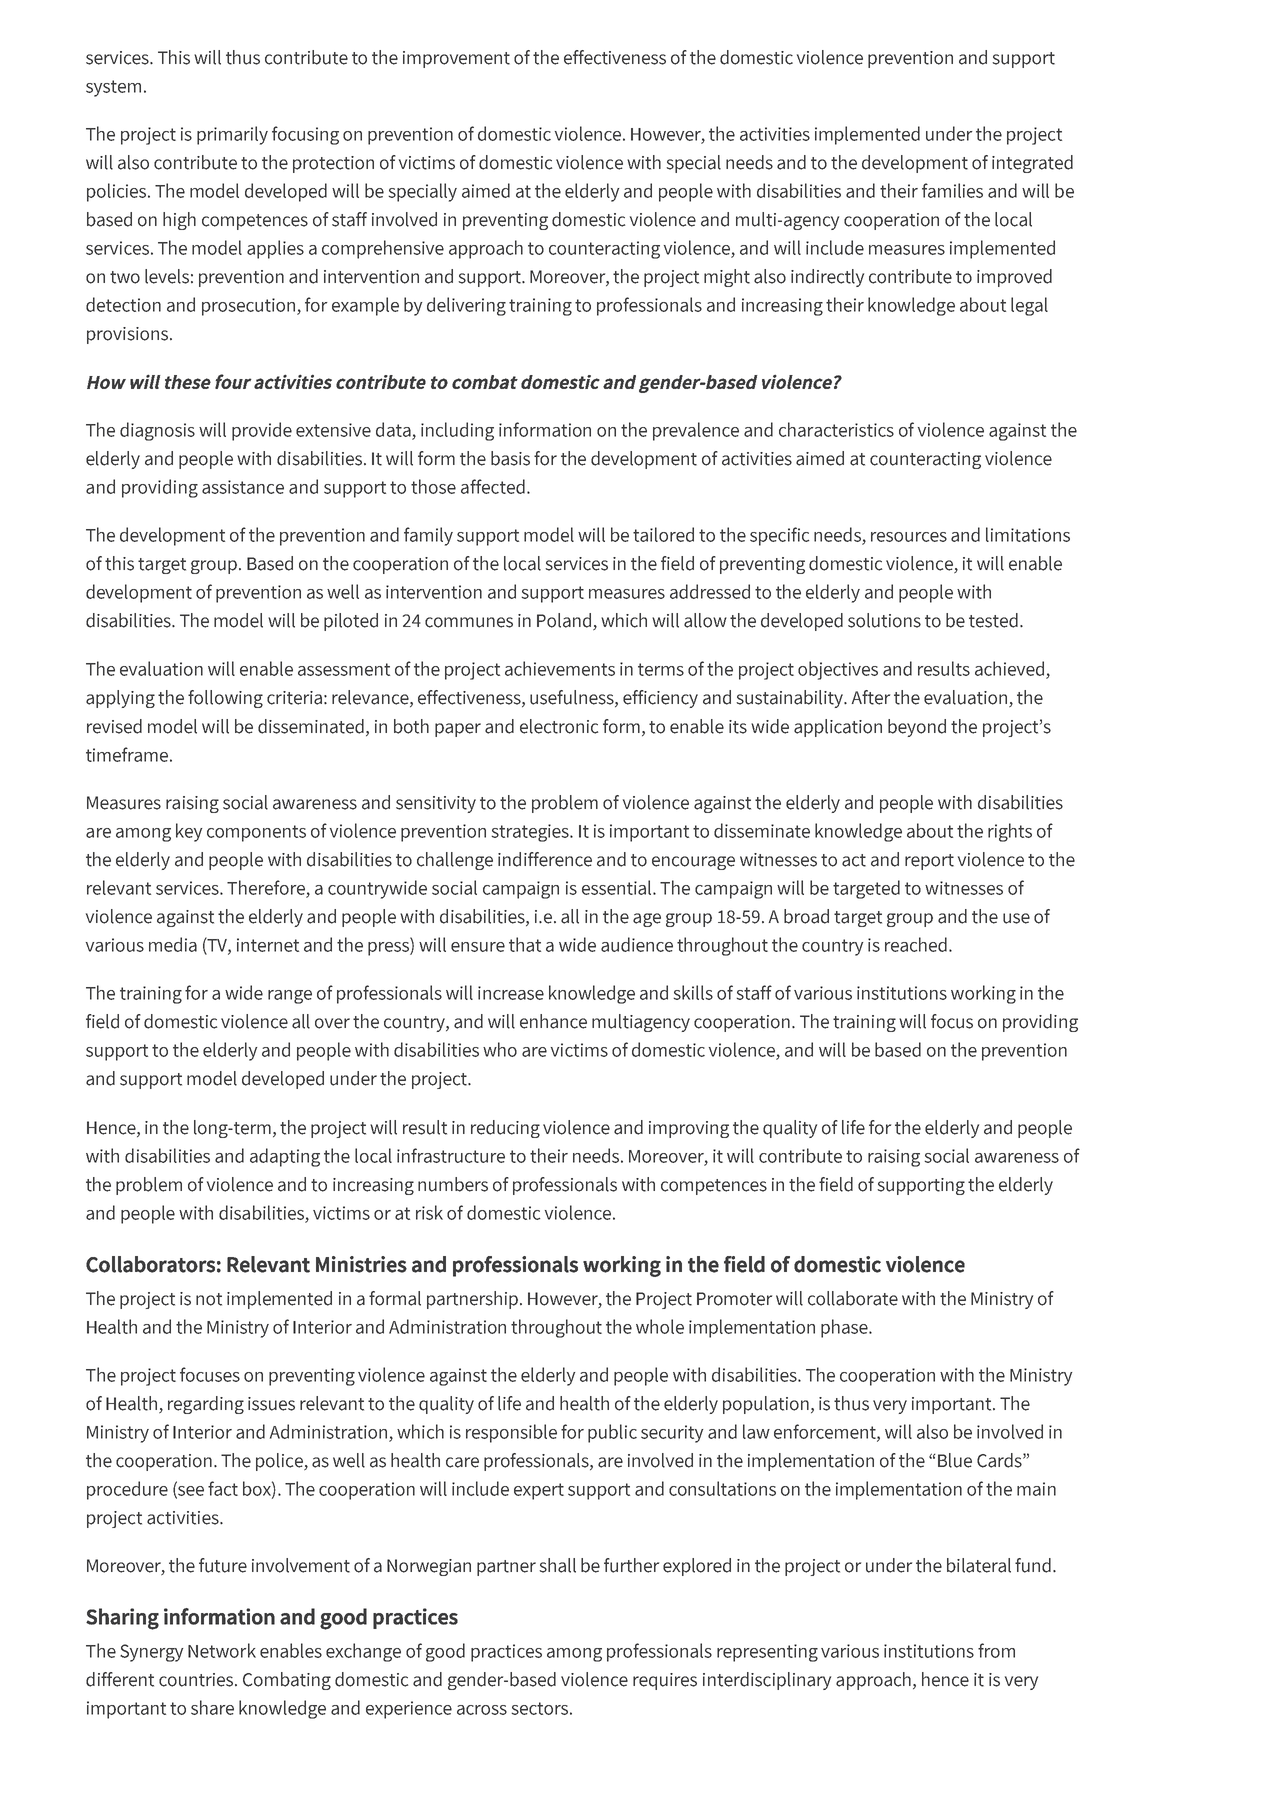 This screenshot has height=1805, width=1275. What do you see at coordinates (510, 458) in the screenshot?
I see `basis` at bounding box center [510, 458].
